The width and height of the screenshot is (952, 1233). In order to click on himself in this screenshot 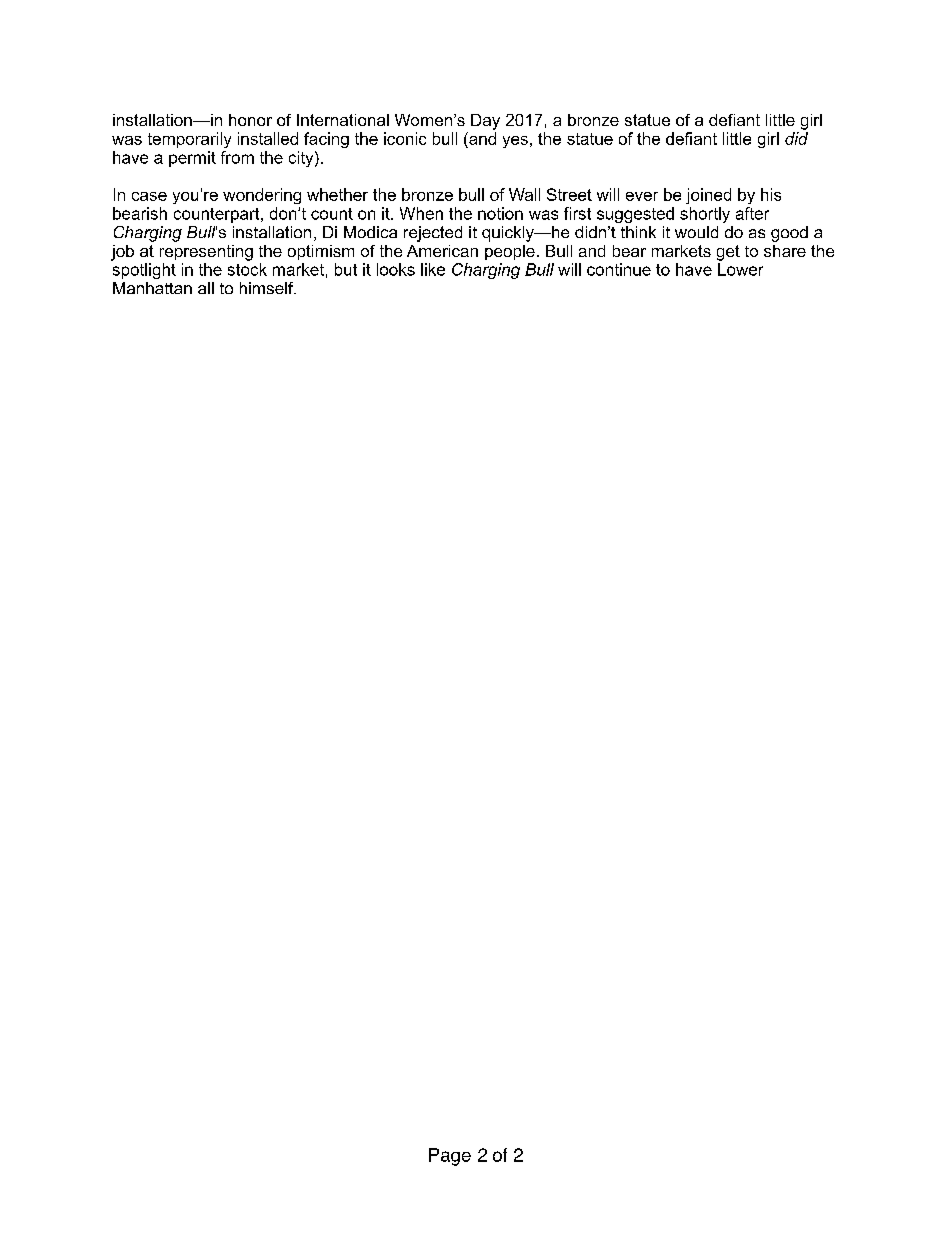, I will do `click(268, 288)`.
